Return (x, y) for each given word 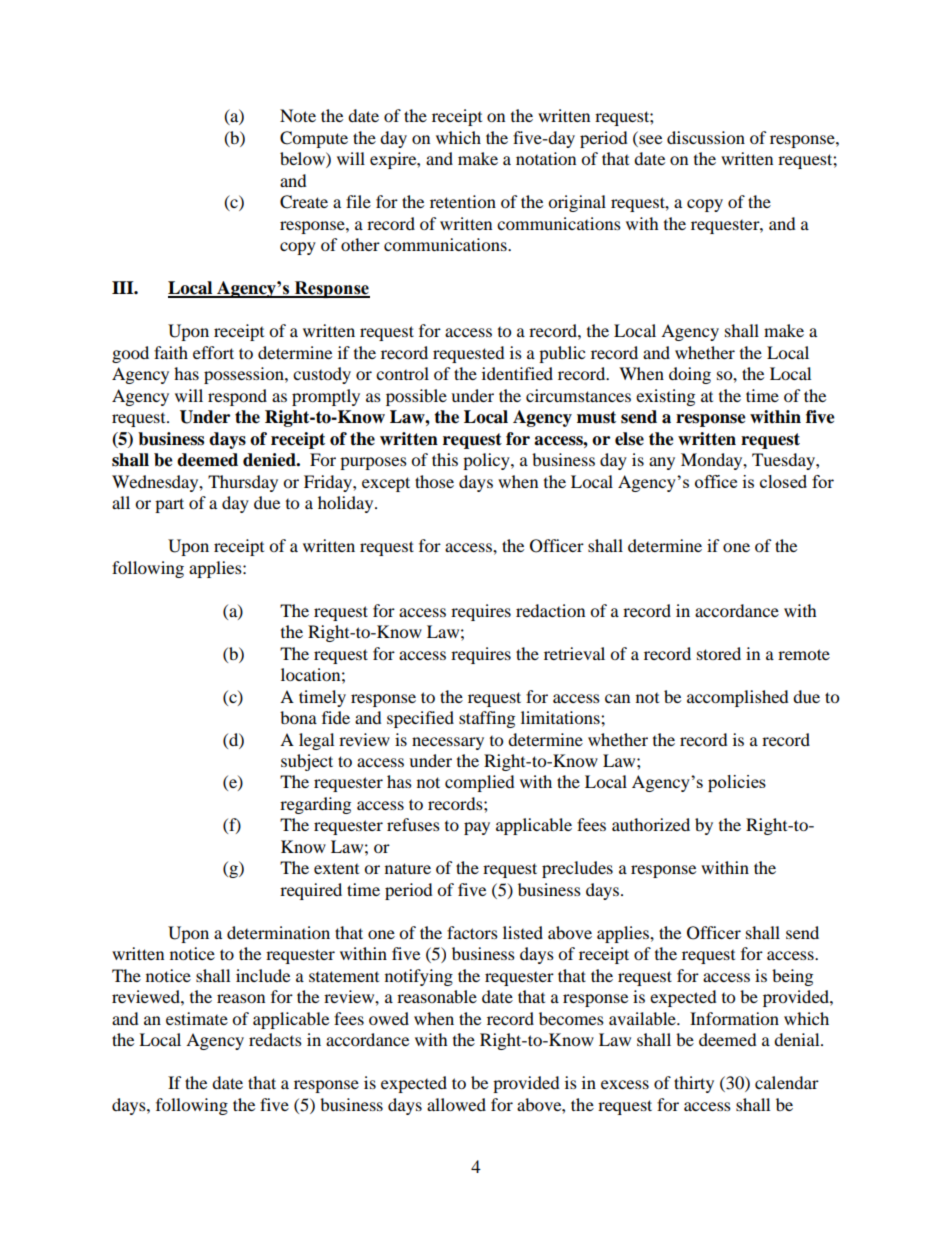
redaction (550, 610)
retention (463, 201)
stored (719, 653)
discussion (706, 137)
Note (298, 115)
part (169, 505)
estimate (197, 1018)
